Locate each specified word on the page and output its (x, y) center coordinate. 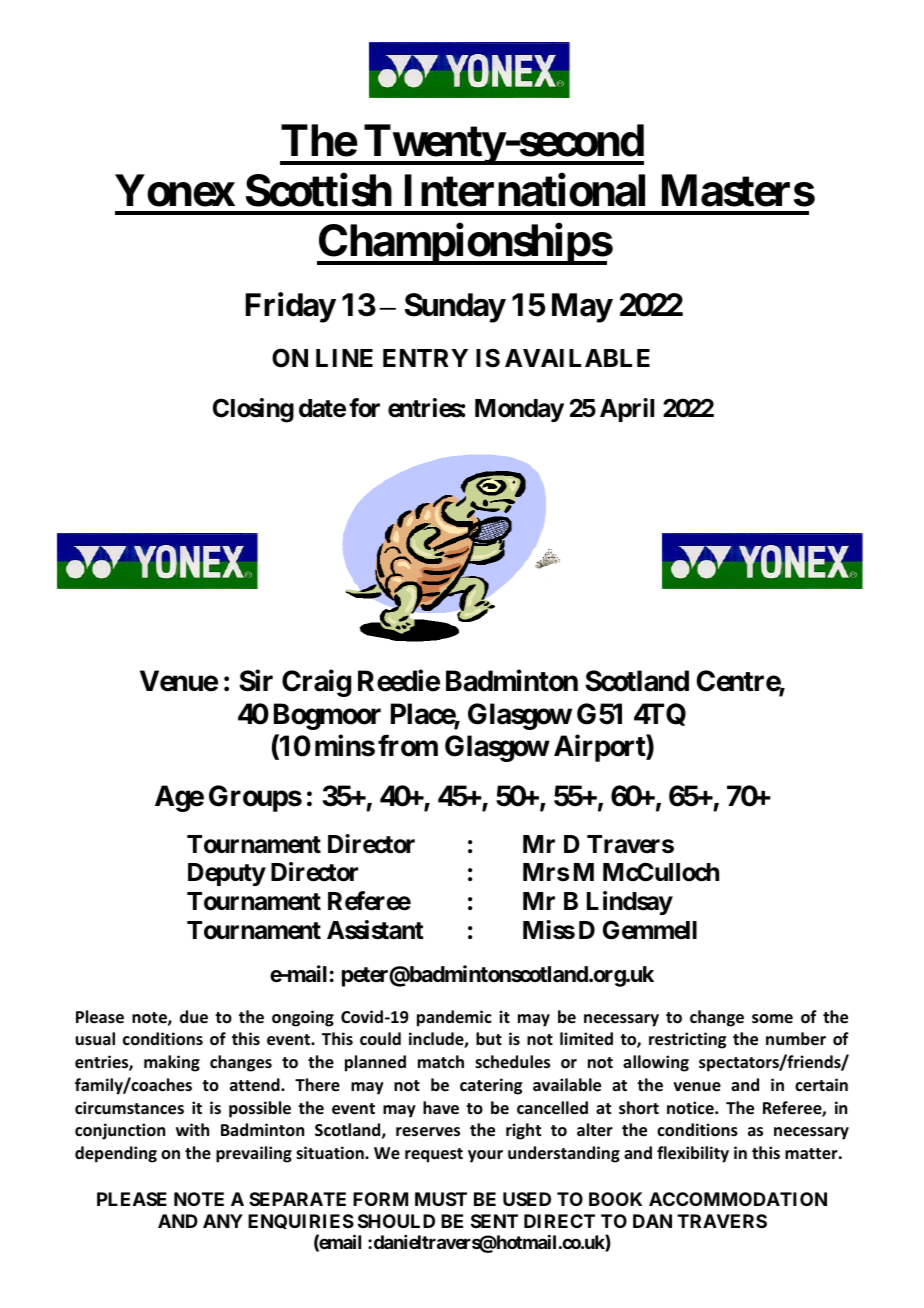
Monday (519, 410)
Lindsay (630, 903)
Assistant (375, 930)
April (627, 410)
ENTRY (425, 358)
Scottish (319, 190)
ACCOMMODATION (738, 1199)
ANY (223, 1221)
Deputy (227, 874)
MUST (441, 1199)
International (525, 190)
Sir (256, 681)
